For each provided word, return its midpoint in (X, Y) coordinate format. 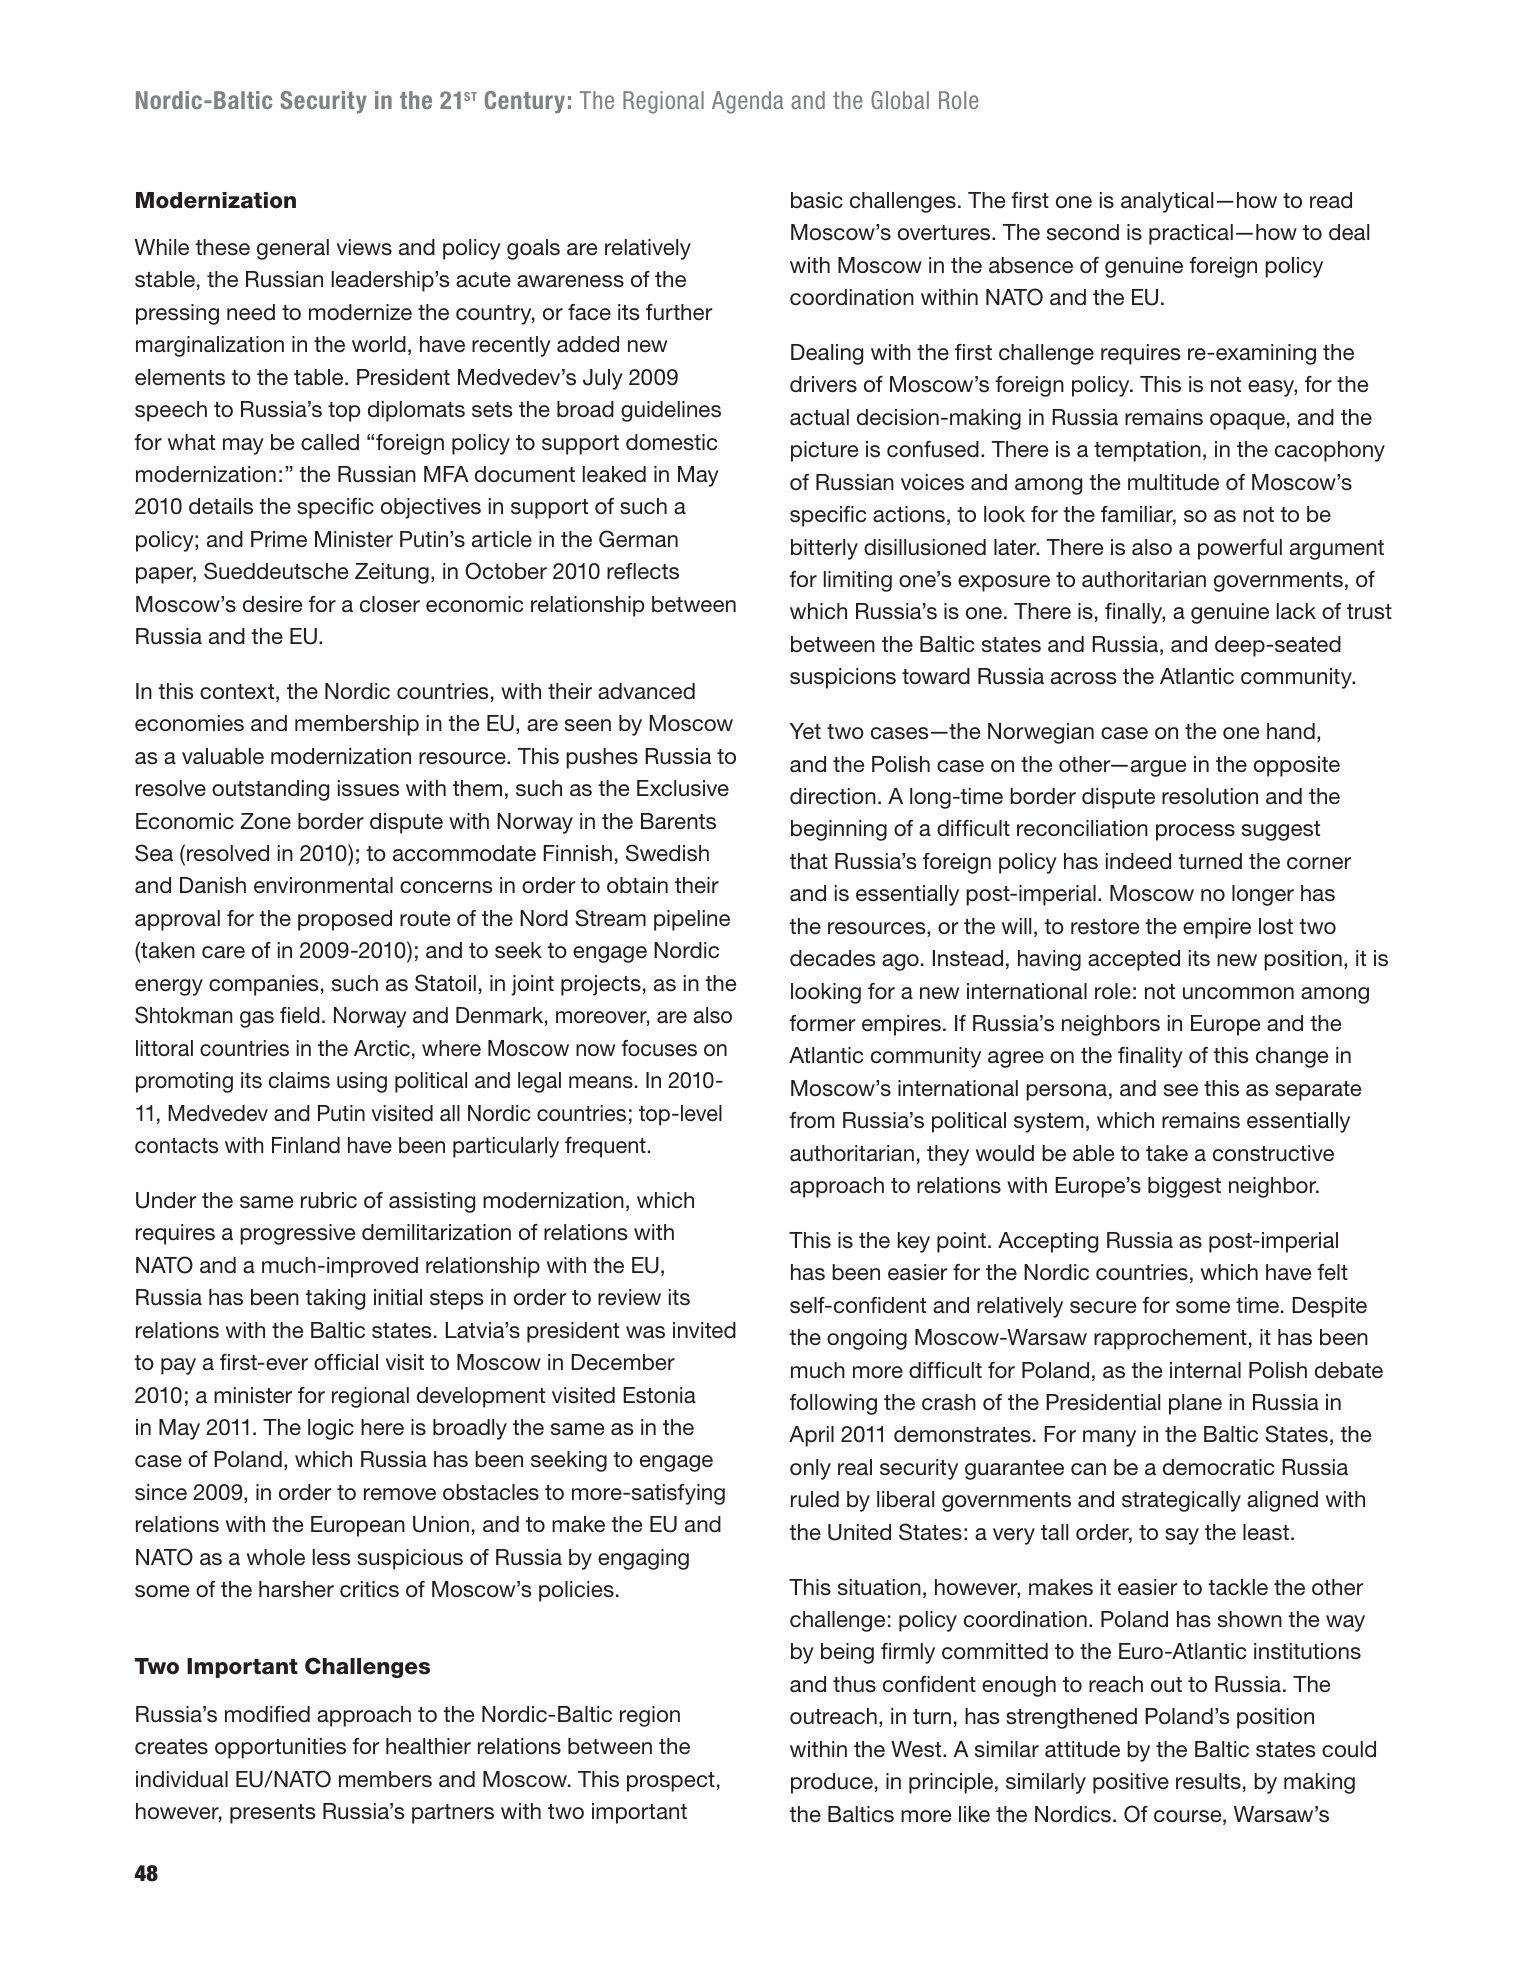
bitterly (824, 549)
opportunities (280, 1748)
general (293, 249)
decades (833, 958)
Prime (279, 539)
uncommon (1238, 993)
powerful (1240, 549)
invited (704, 1330)
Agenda (748, 102)
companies (264, 985)
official (346, 1362)
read (1331, 200)
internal (1205, 1370)
